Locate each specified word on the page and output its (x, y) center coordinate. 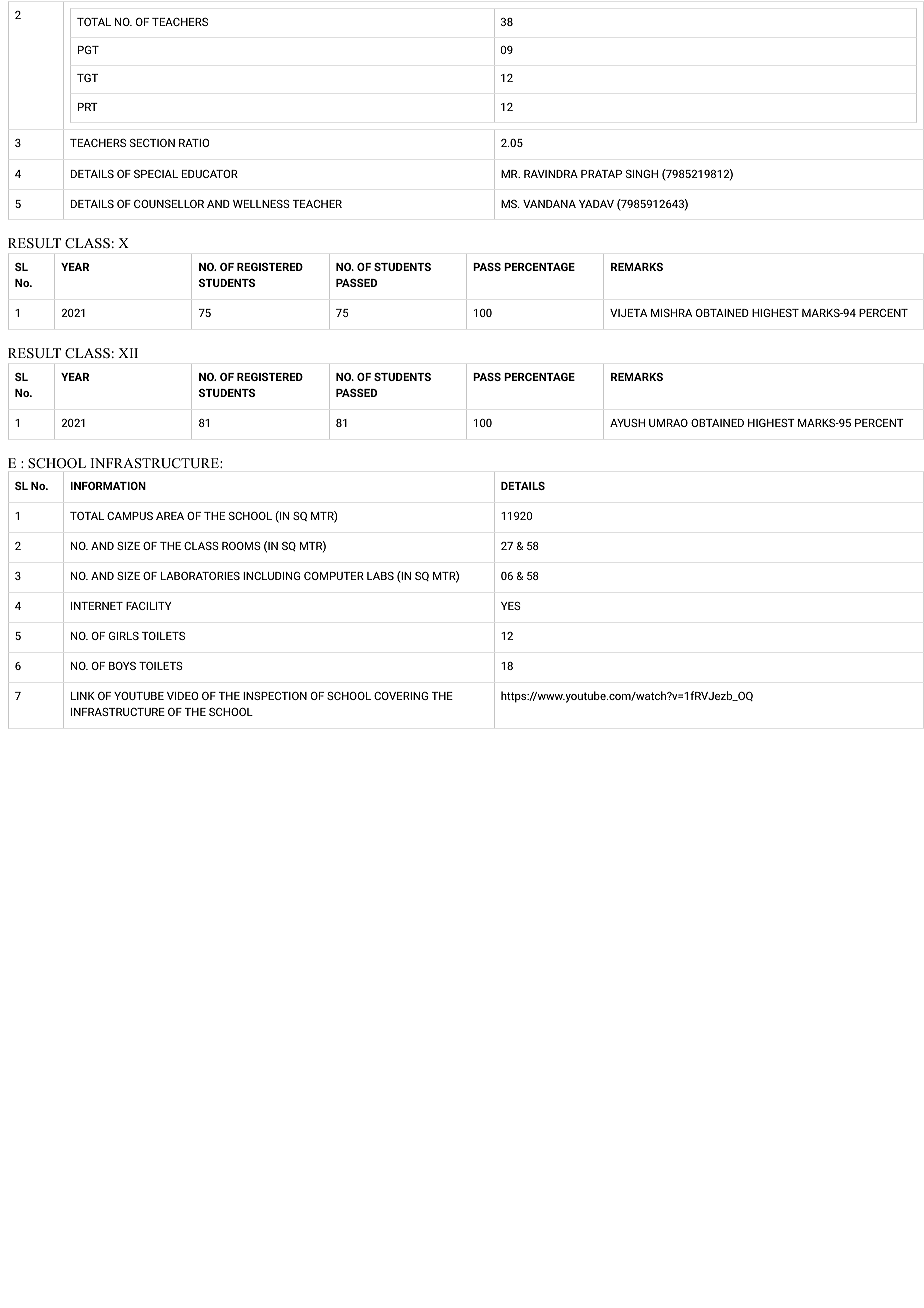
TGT (87, 78)
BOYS (122, 666)
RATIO (194, 143)
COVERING (401, 696)
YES (511, 606)
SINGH (642, 174)
